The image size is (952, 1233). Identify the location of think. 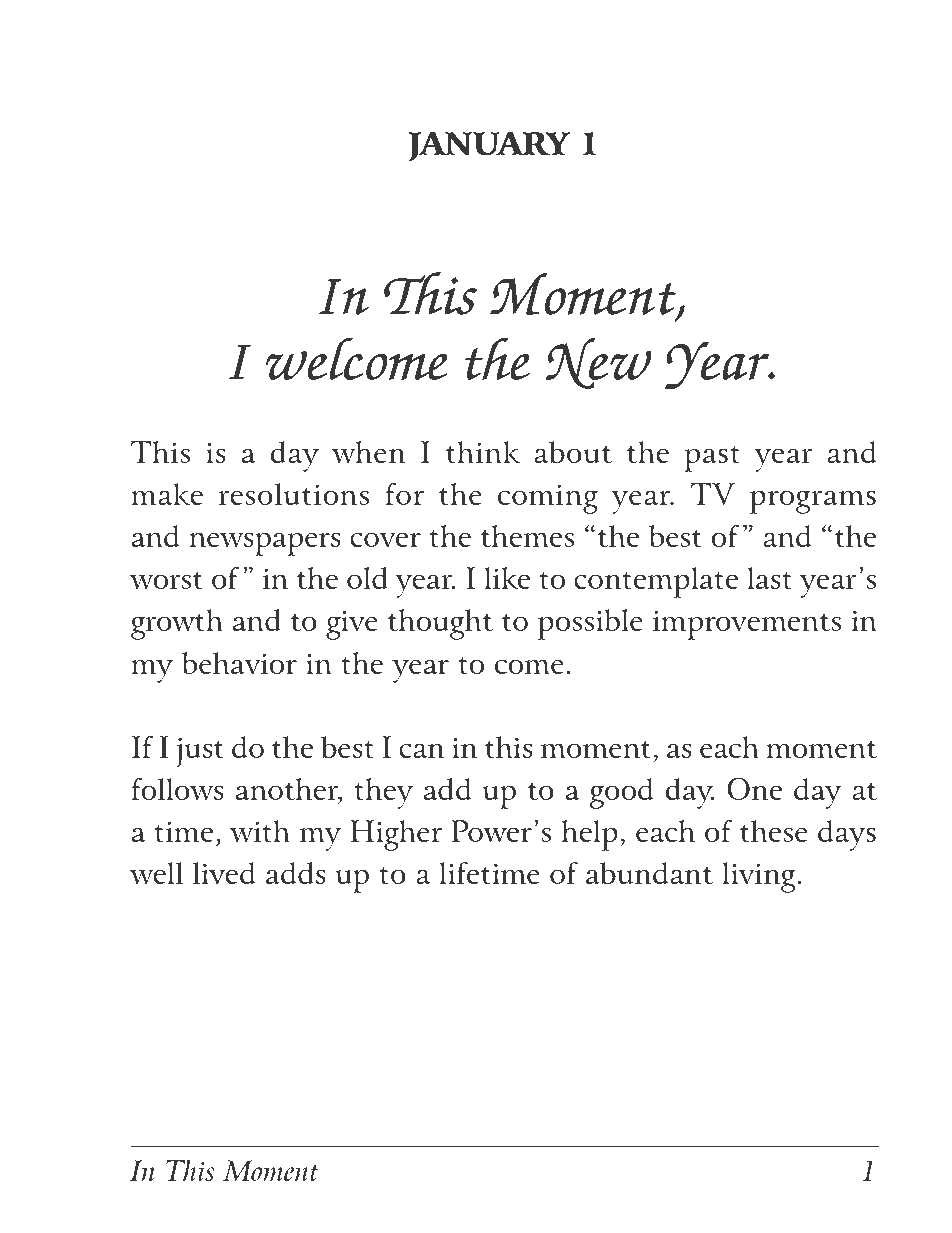
(483, 452).
